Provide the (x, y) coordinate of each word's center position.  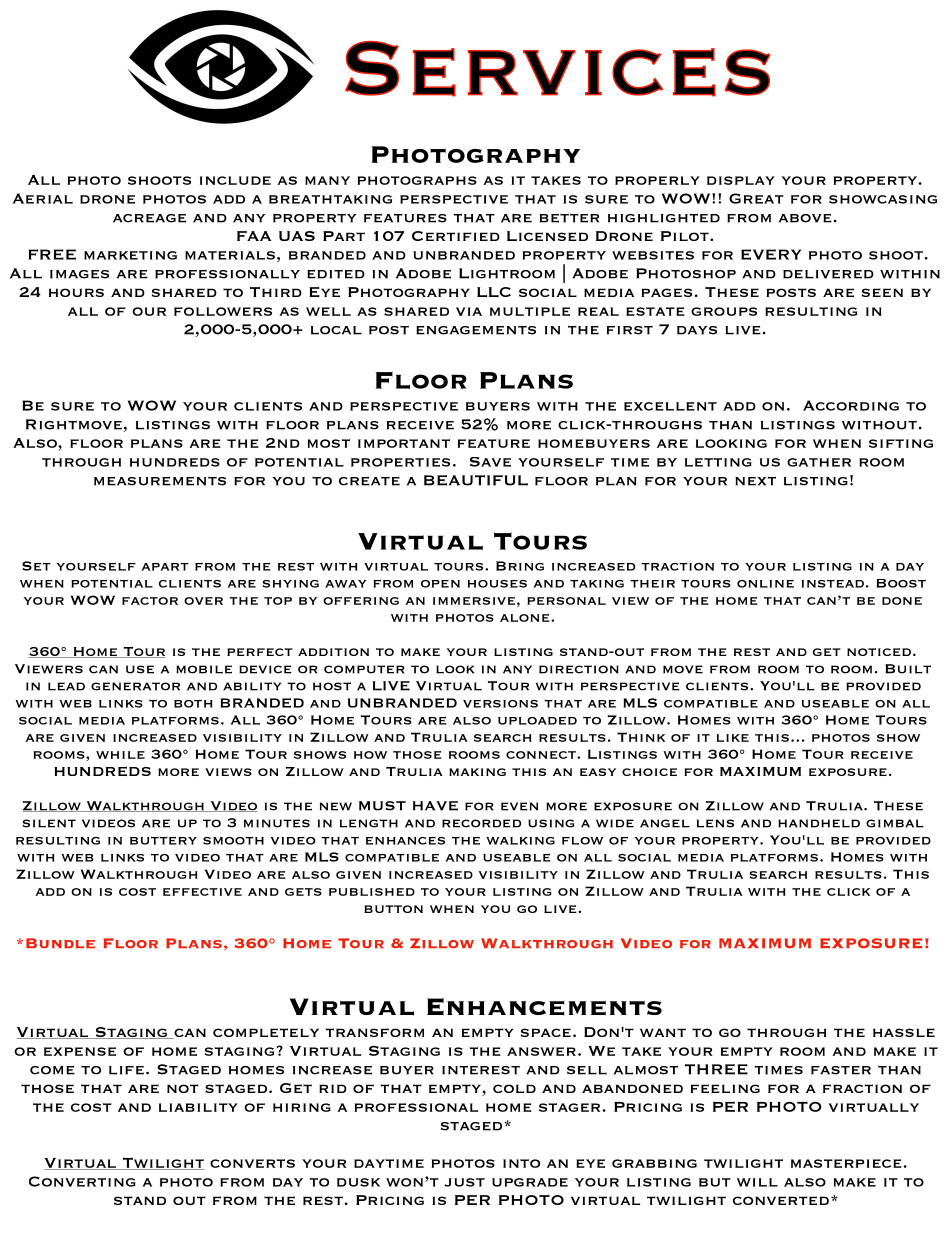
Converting (82, 1181)
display (741, 180)
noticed (879, 652)
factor (150, 601)
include (235, 180)
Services (558, 69)
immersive (474, 601)
